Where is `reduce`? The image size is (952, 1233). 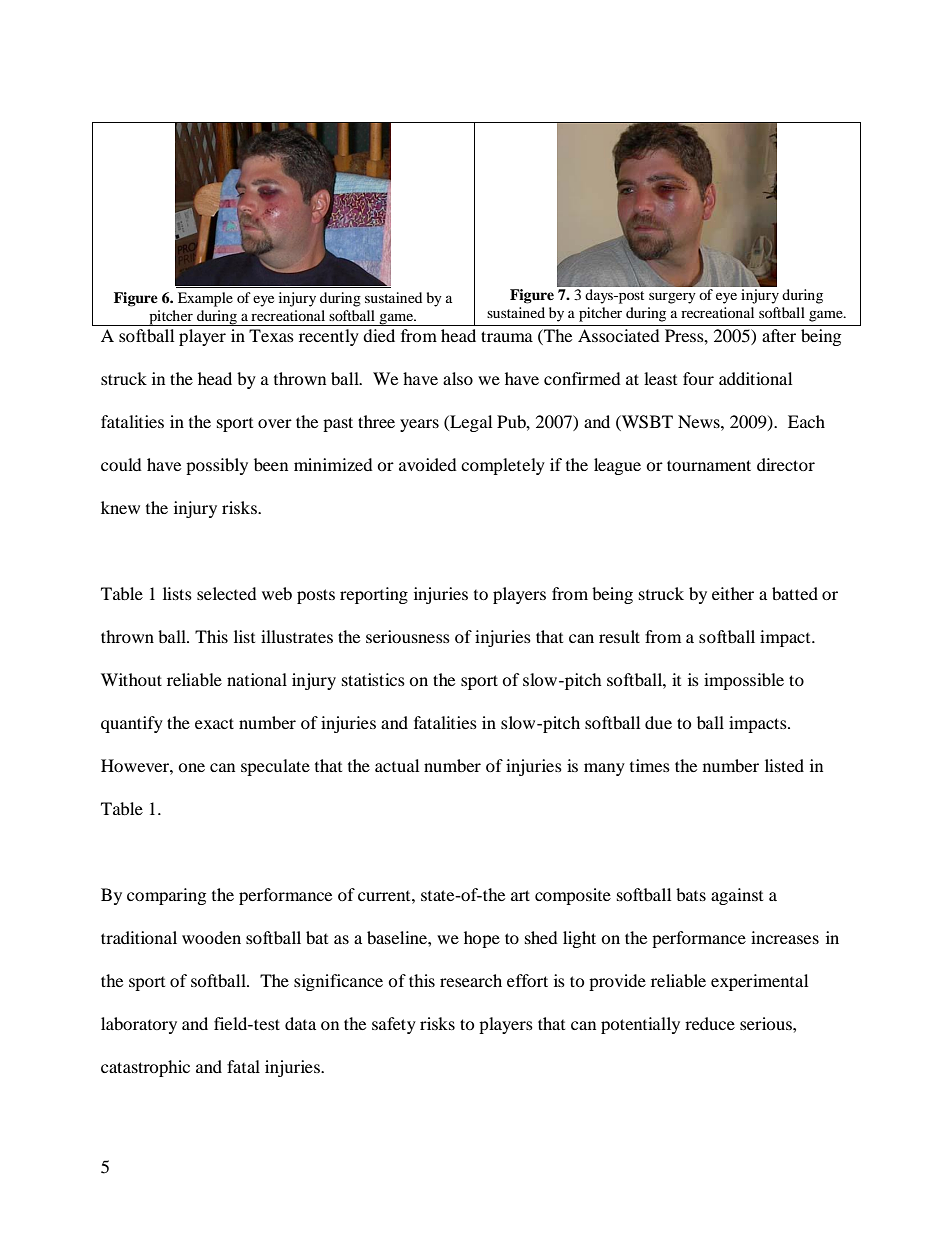 reduce is located at coordinates (710, 1023).
